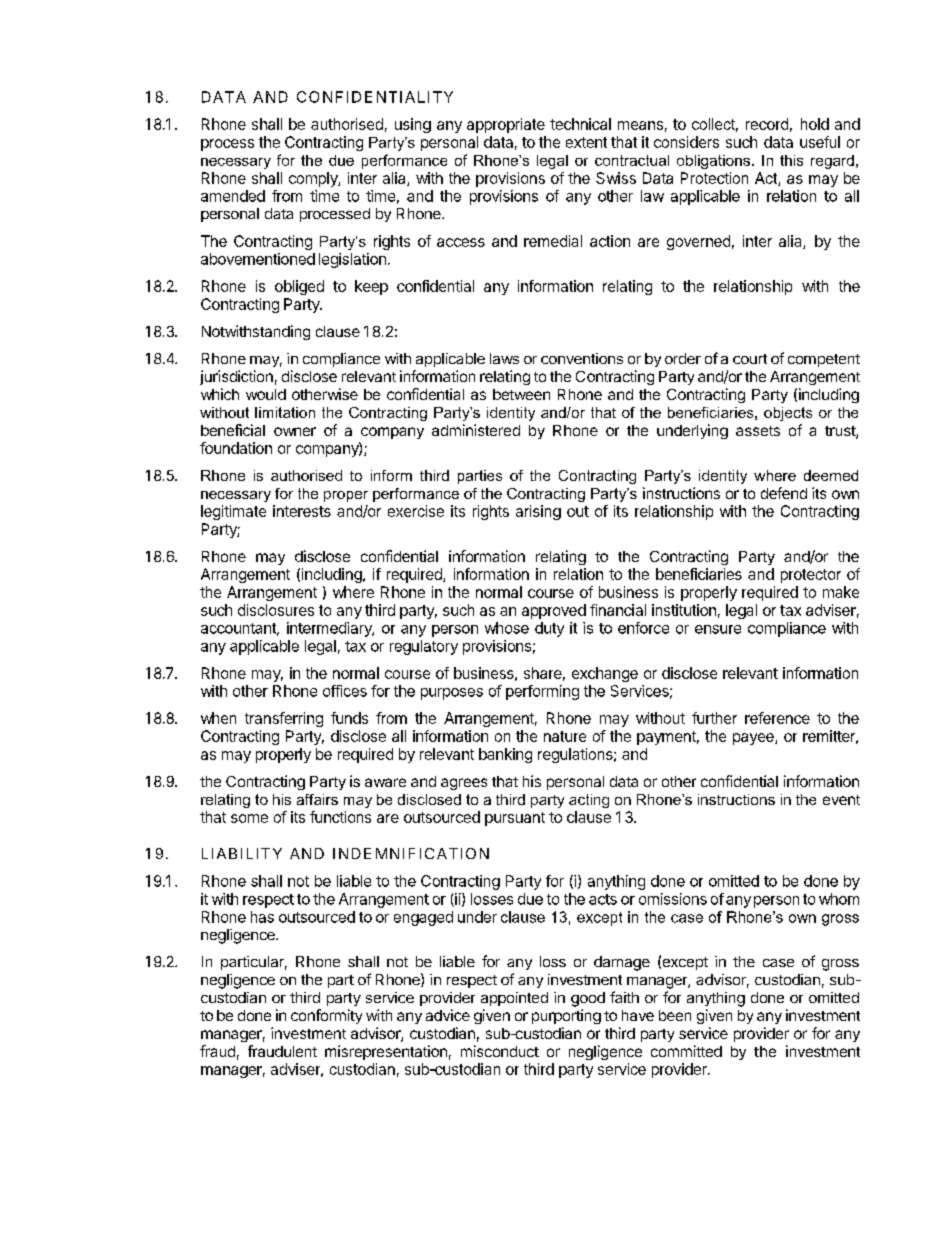  I want to click on appropriate, so click(506, 125).
